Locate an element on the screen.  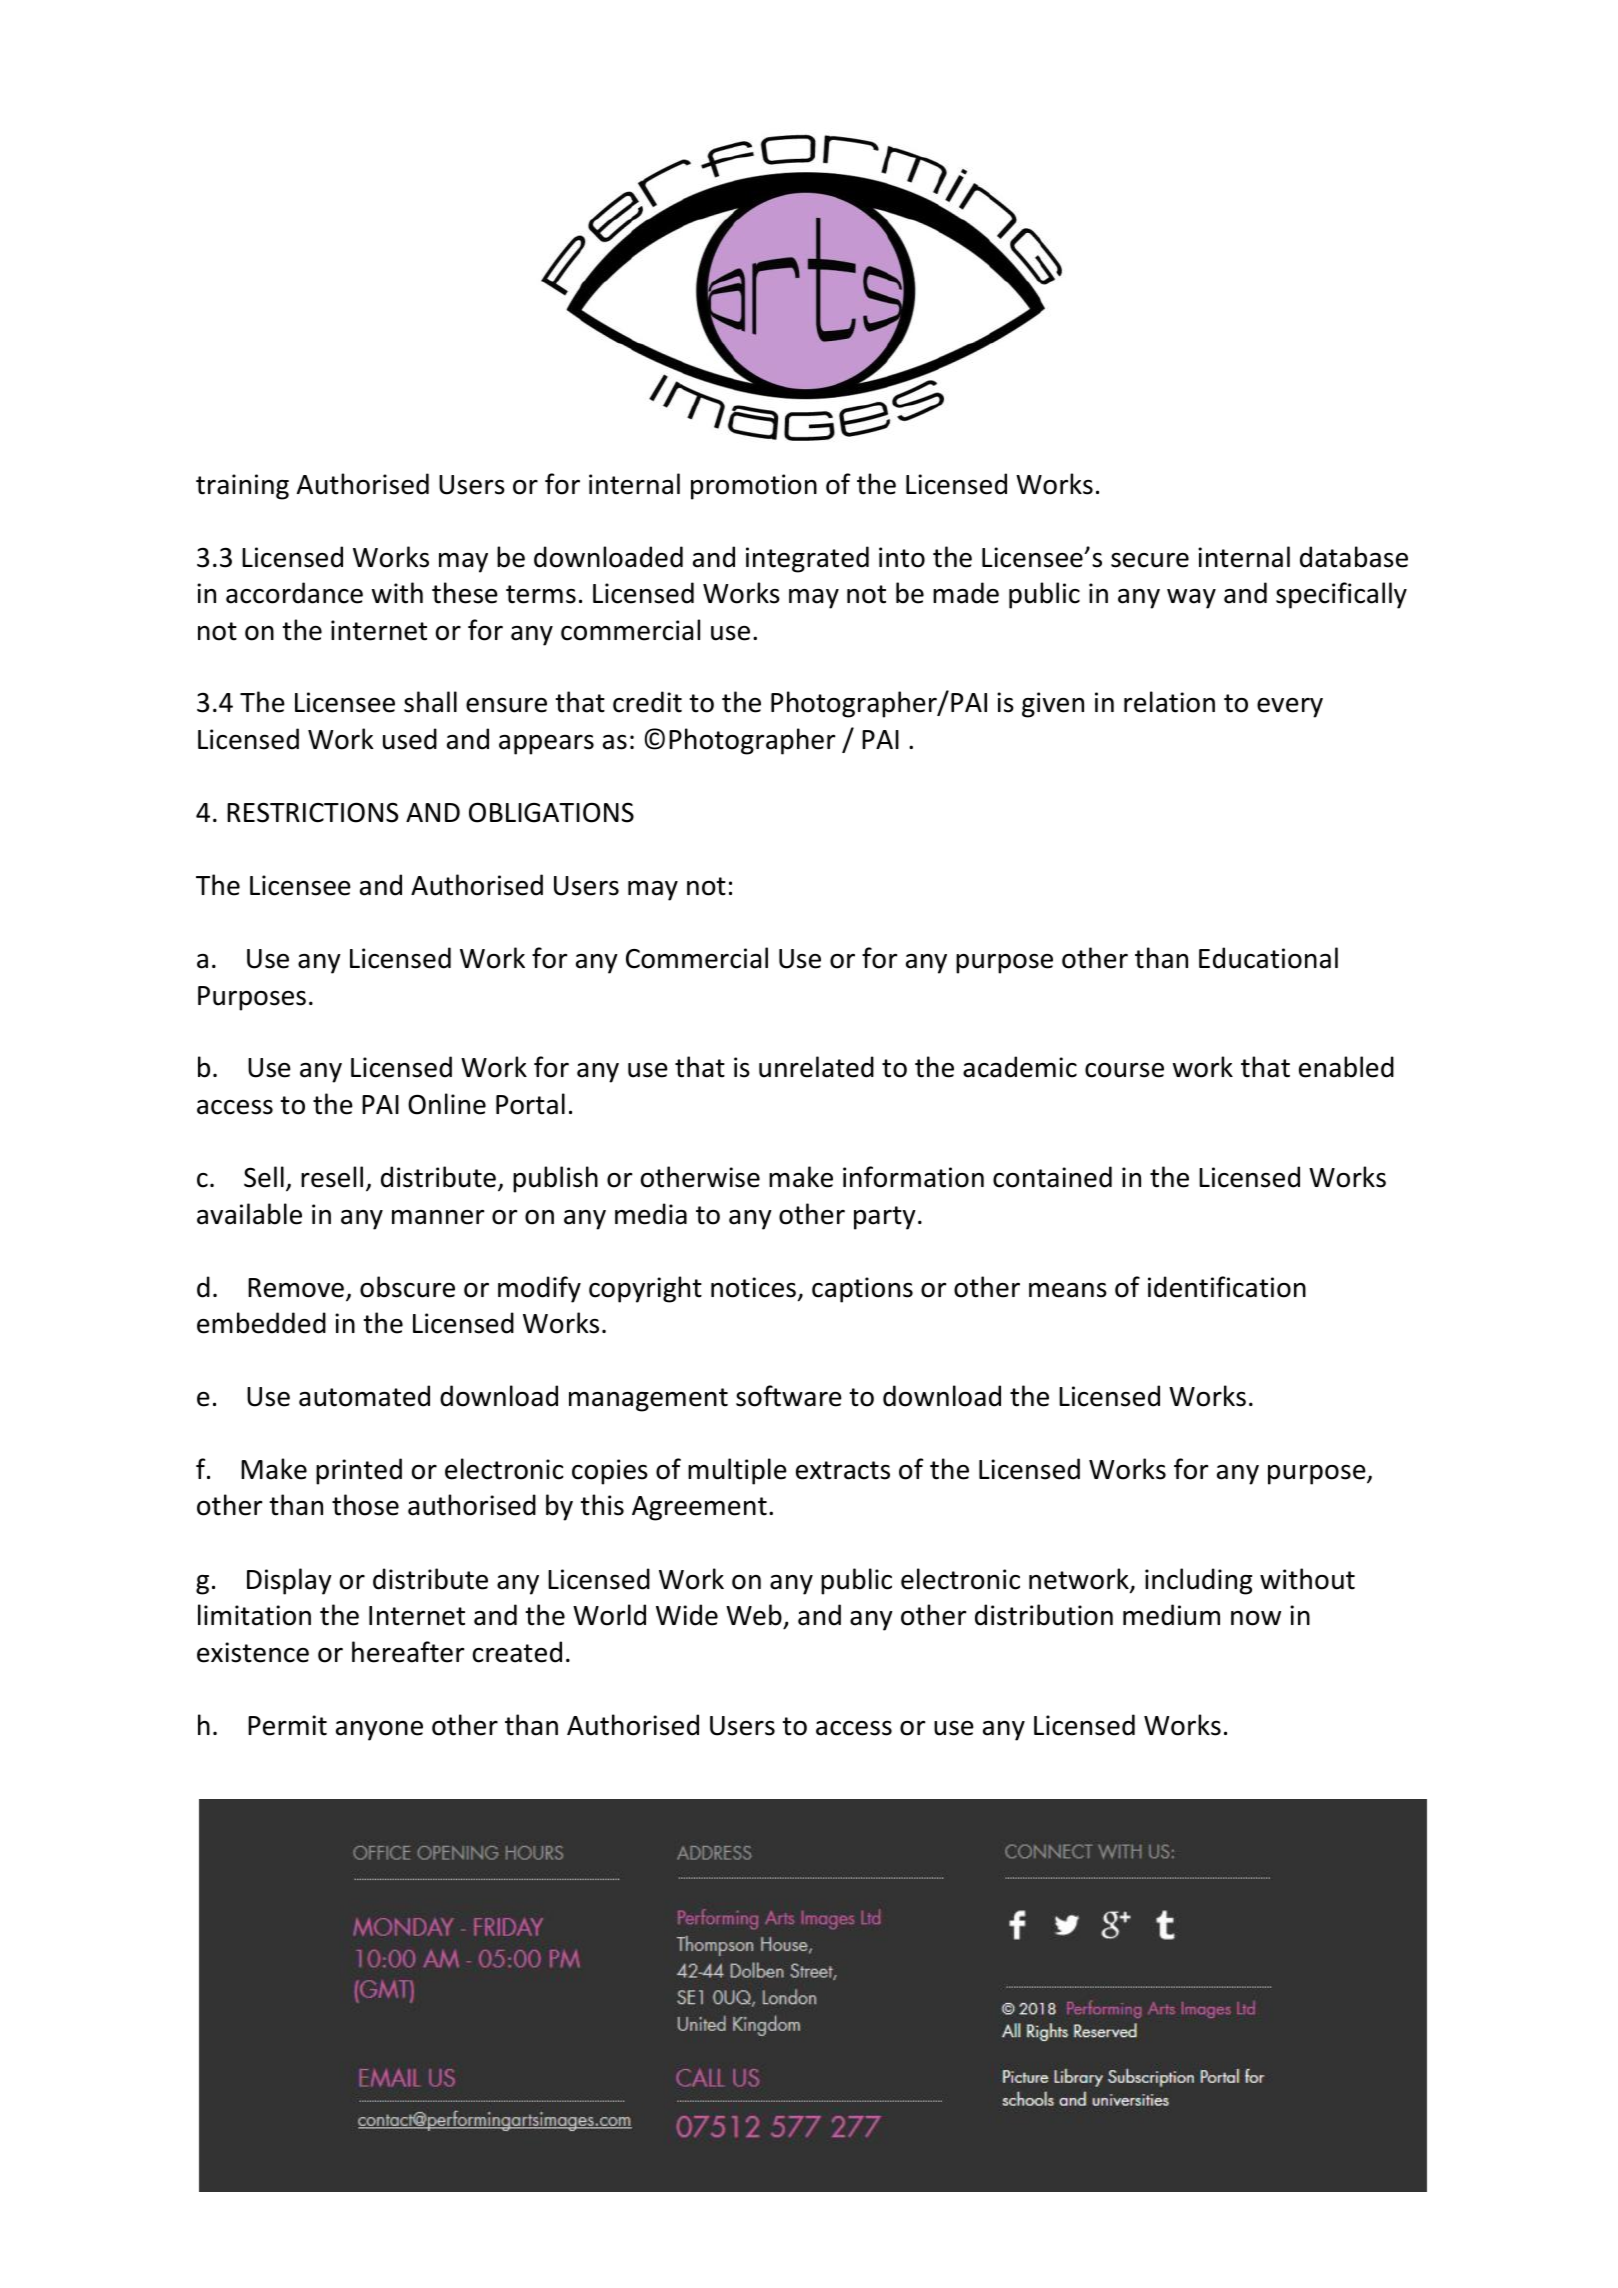
notices is located at coordinates (753, 1287).
